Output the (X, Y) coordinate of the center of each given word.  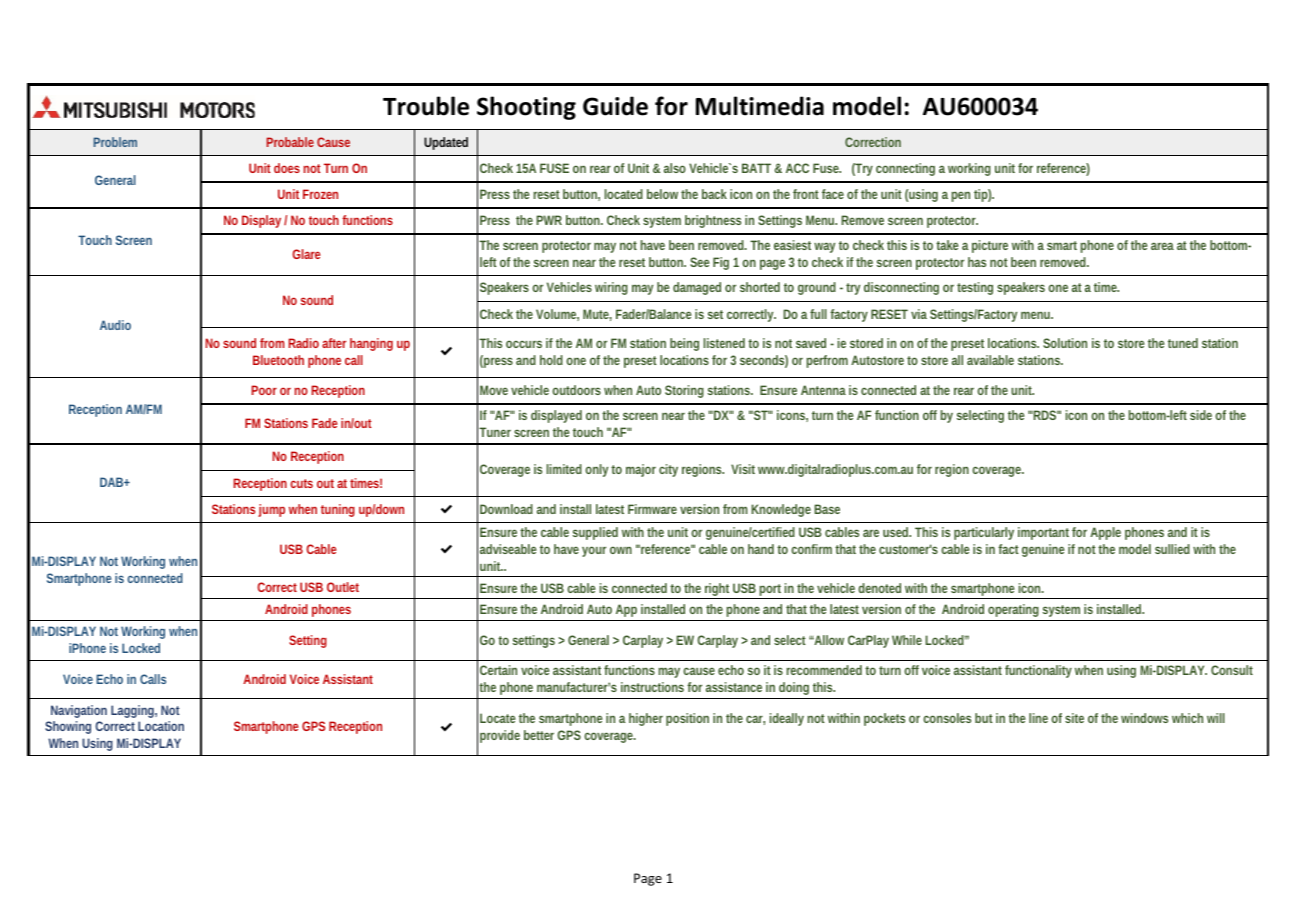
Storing (684, 391)
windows (1144, 718)
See (699, 262)
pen (961, 196)
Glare (306, 254)
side (1201, 415)
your (594, 551)
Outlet (343, 587)
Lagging (134, 711)
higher (646, 719)
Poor (264, 390)
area (1162, 246)
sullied (1172, 549)
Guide (615, 106)
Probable (290, 142)
